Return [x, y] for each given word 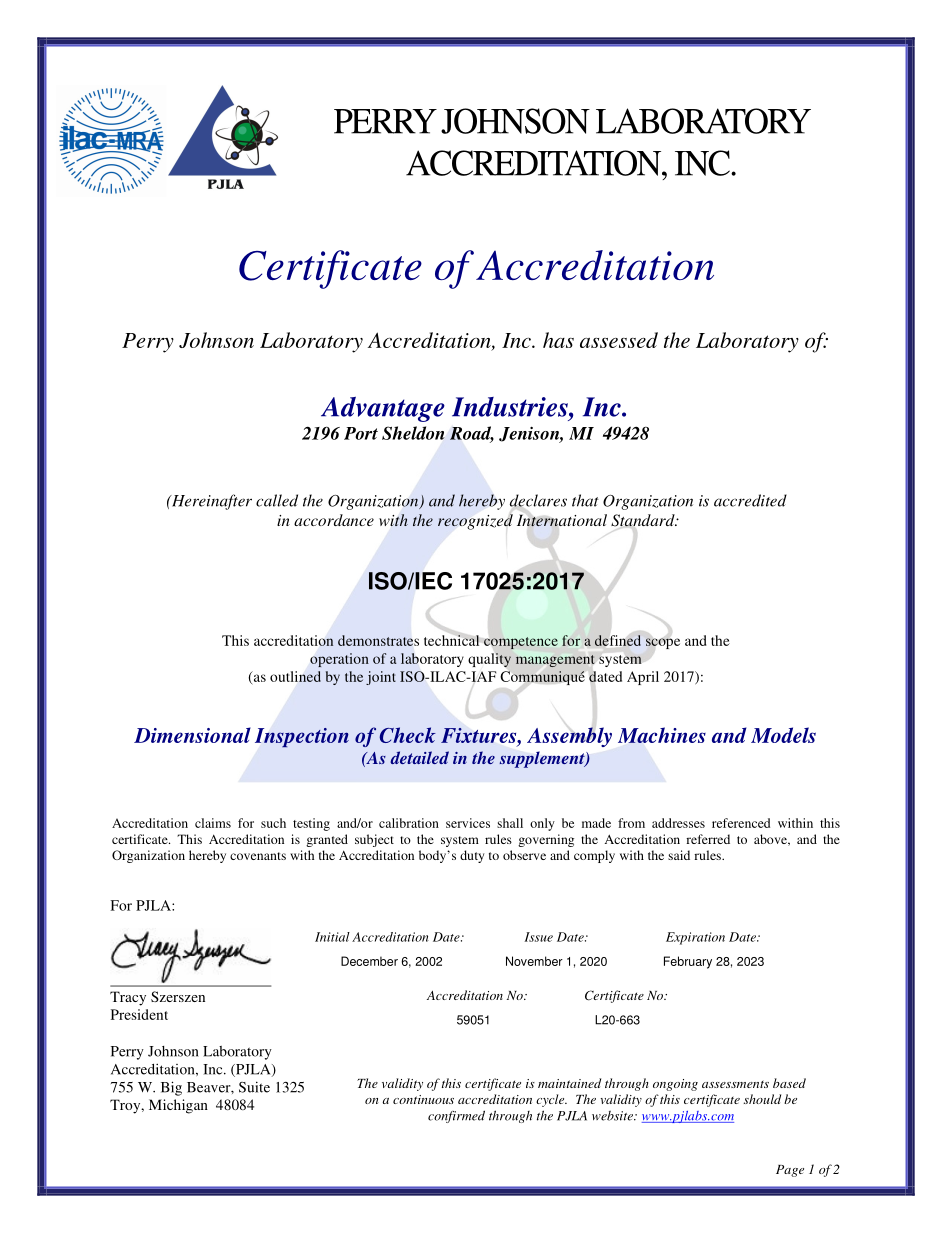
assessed [619, 340]
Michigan [178, 1106]
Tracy [128, 998]
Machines [662, 735]
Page [790, 1171]
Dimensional [192, 735]
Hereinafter [210, 502]
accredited [750, 500]
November [534, 961]
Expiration [695, 938]
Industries [511, 407]
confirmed [456, 1116]
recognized [475, 522]
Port [361, 433]
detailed [419, 757]
